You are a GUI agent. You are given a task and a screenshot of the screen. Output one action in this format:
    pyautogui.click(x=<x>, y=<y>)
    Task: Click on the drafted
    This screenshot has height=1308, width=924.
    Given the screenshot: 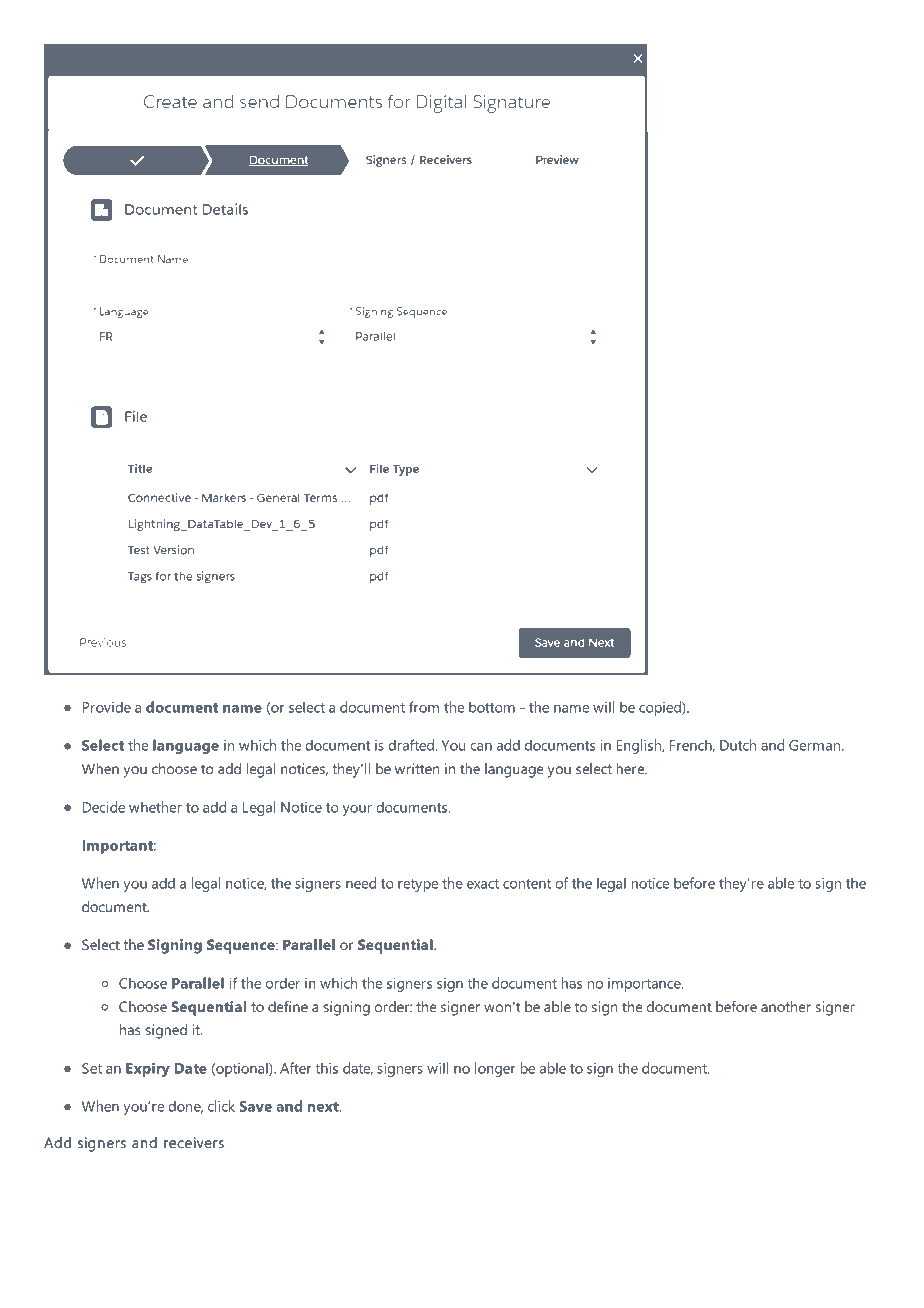 What is the action you would take?
    pyautogui.click(x=412, y=745)
